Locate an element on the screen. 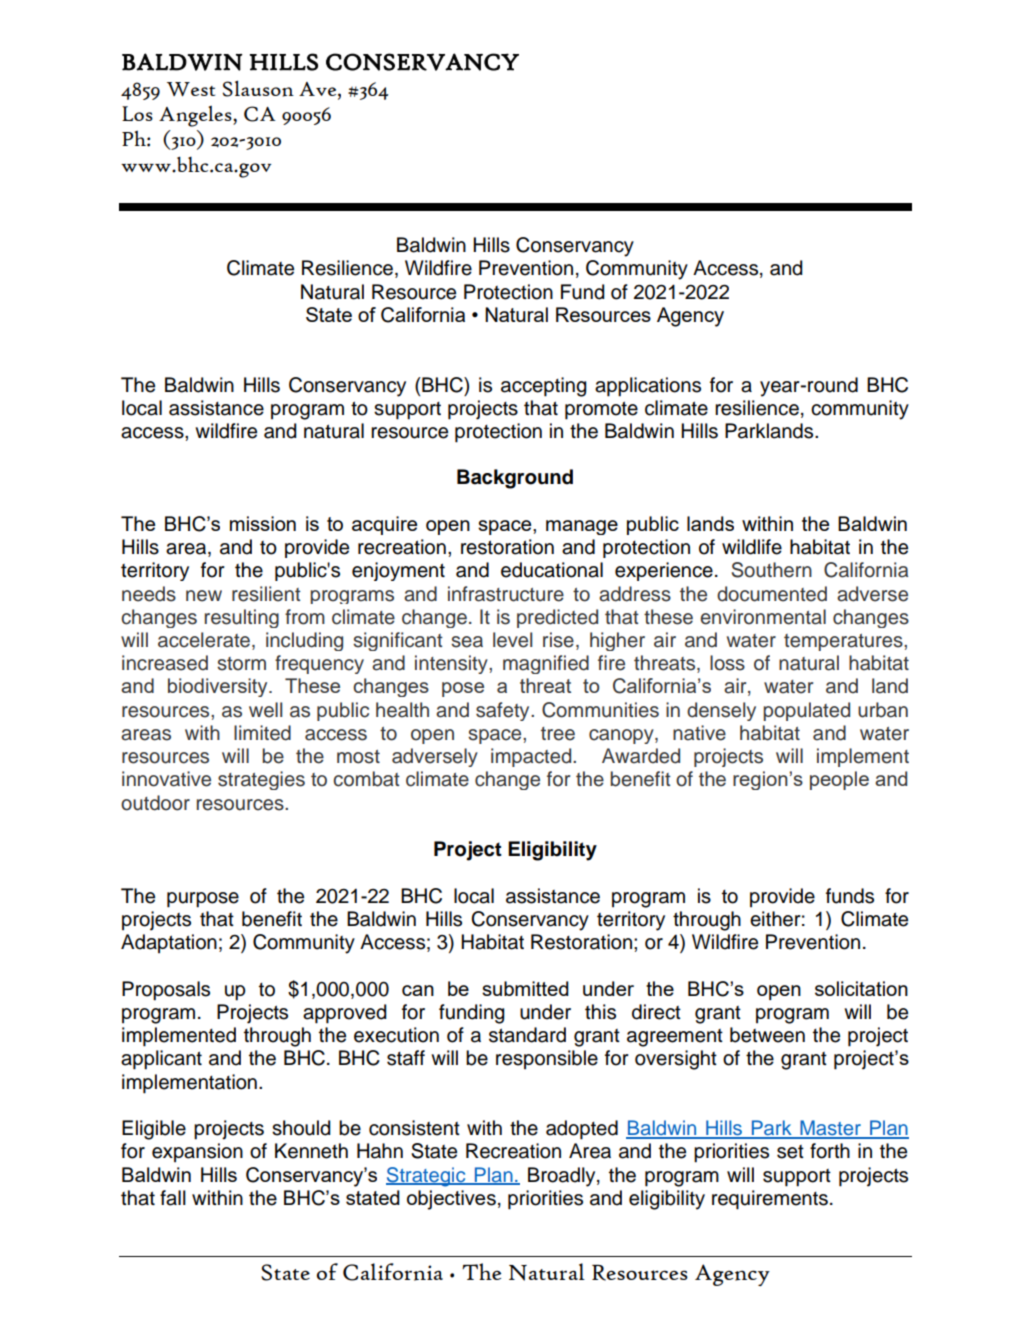 This screenshot has height=1333, width=1030. Angeles is located at coordinates (196, 116).
